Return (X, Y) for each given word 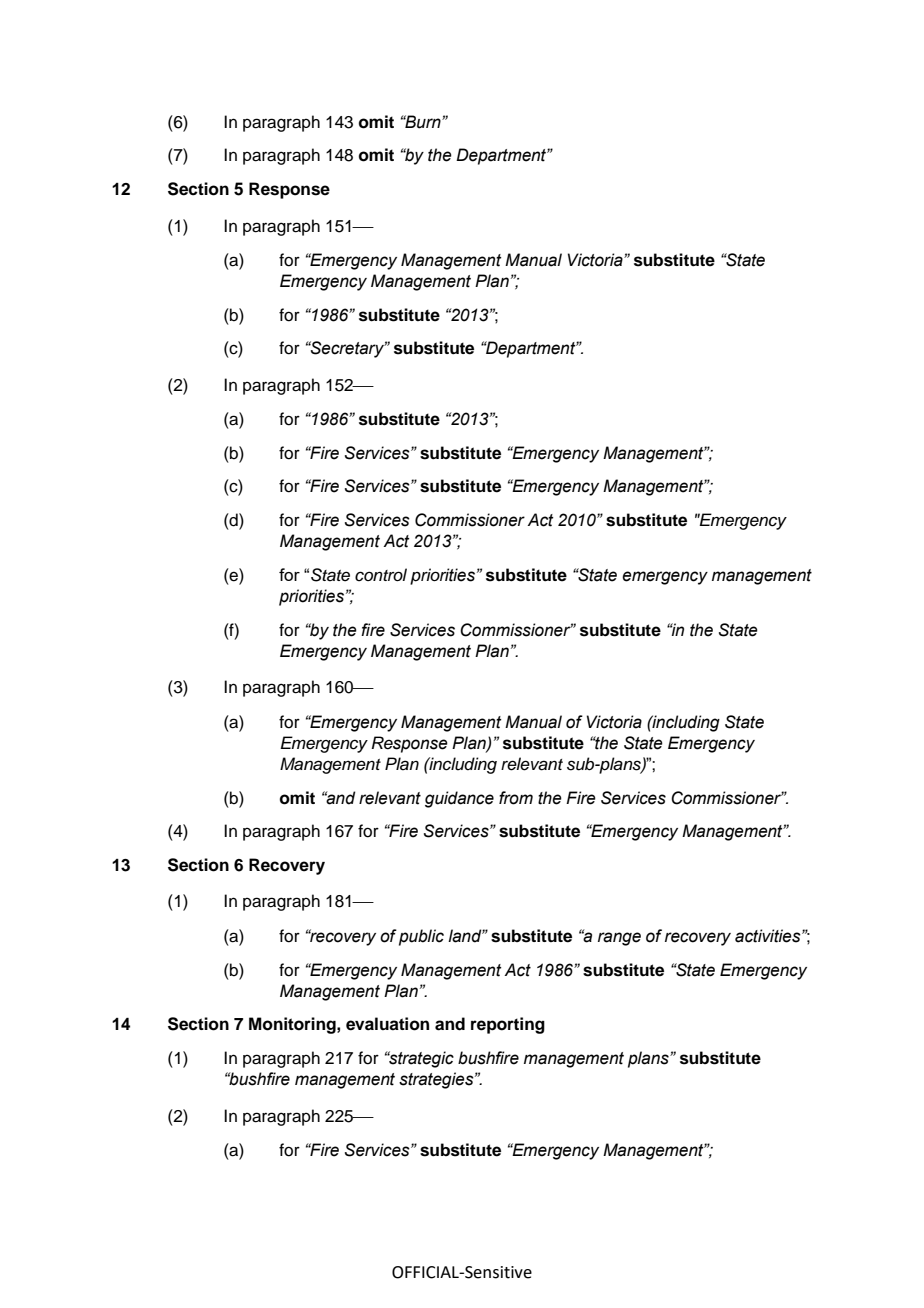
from (516, 798)
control (381, 575)
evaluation (387, 1024)
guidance (459, 799)
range (619, 939)
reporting (508, 1025)
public (421, 937)
